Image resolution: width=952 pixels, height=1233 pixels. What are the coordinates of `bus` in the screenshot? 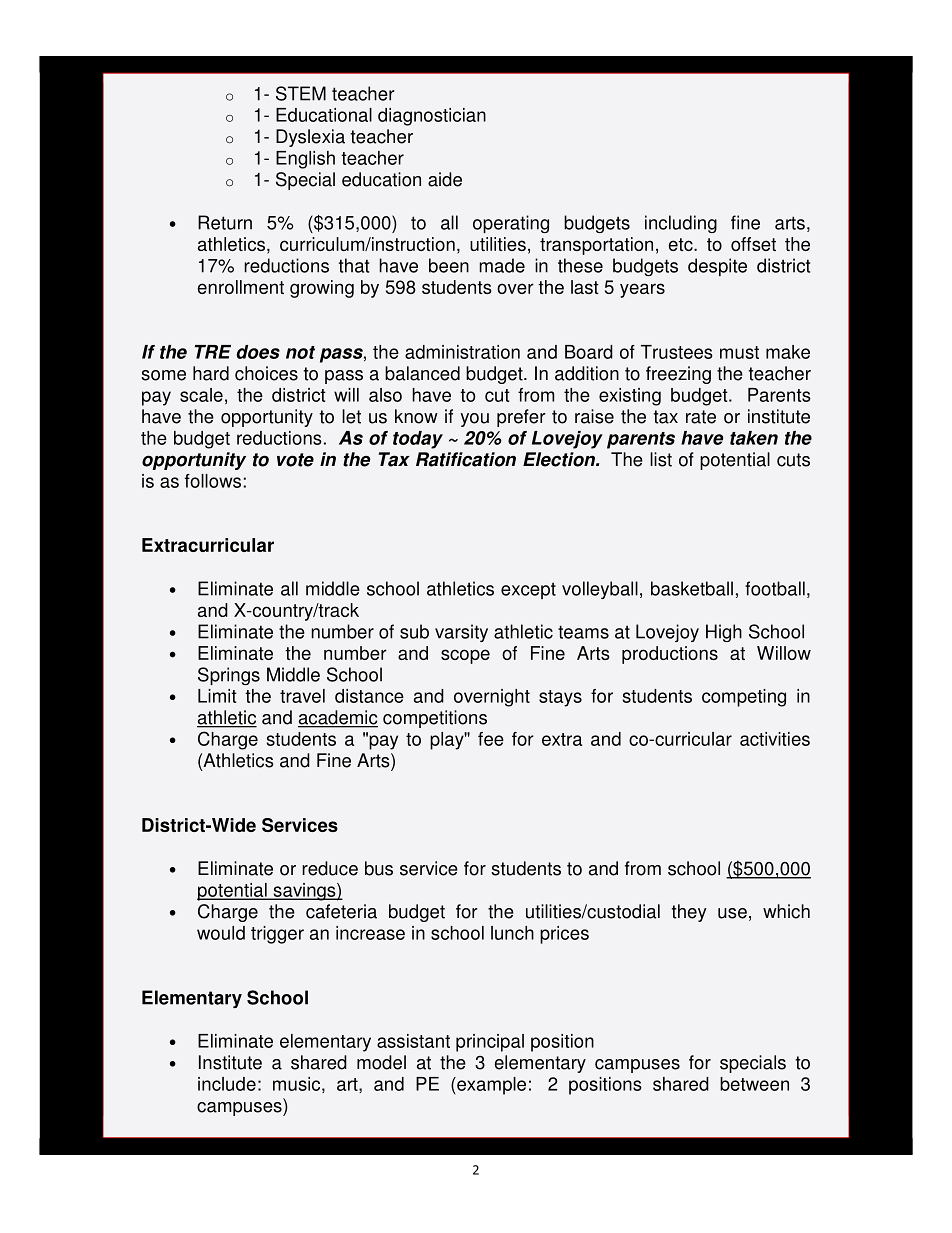 It's located at (379, 868).
